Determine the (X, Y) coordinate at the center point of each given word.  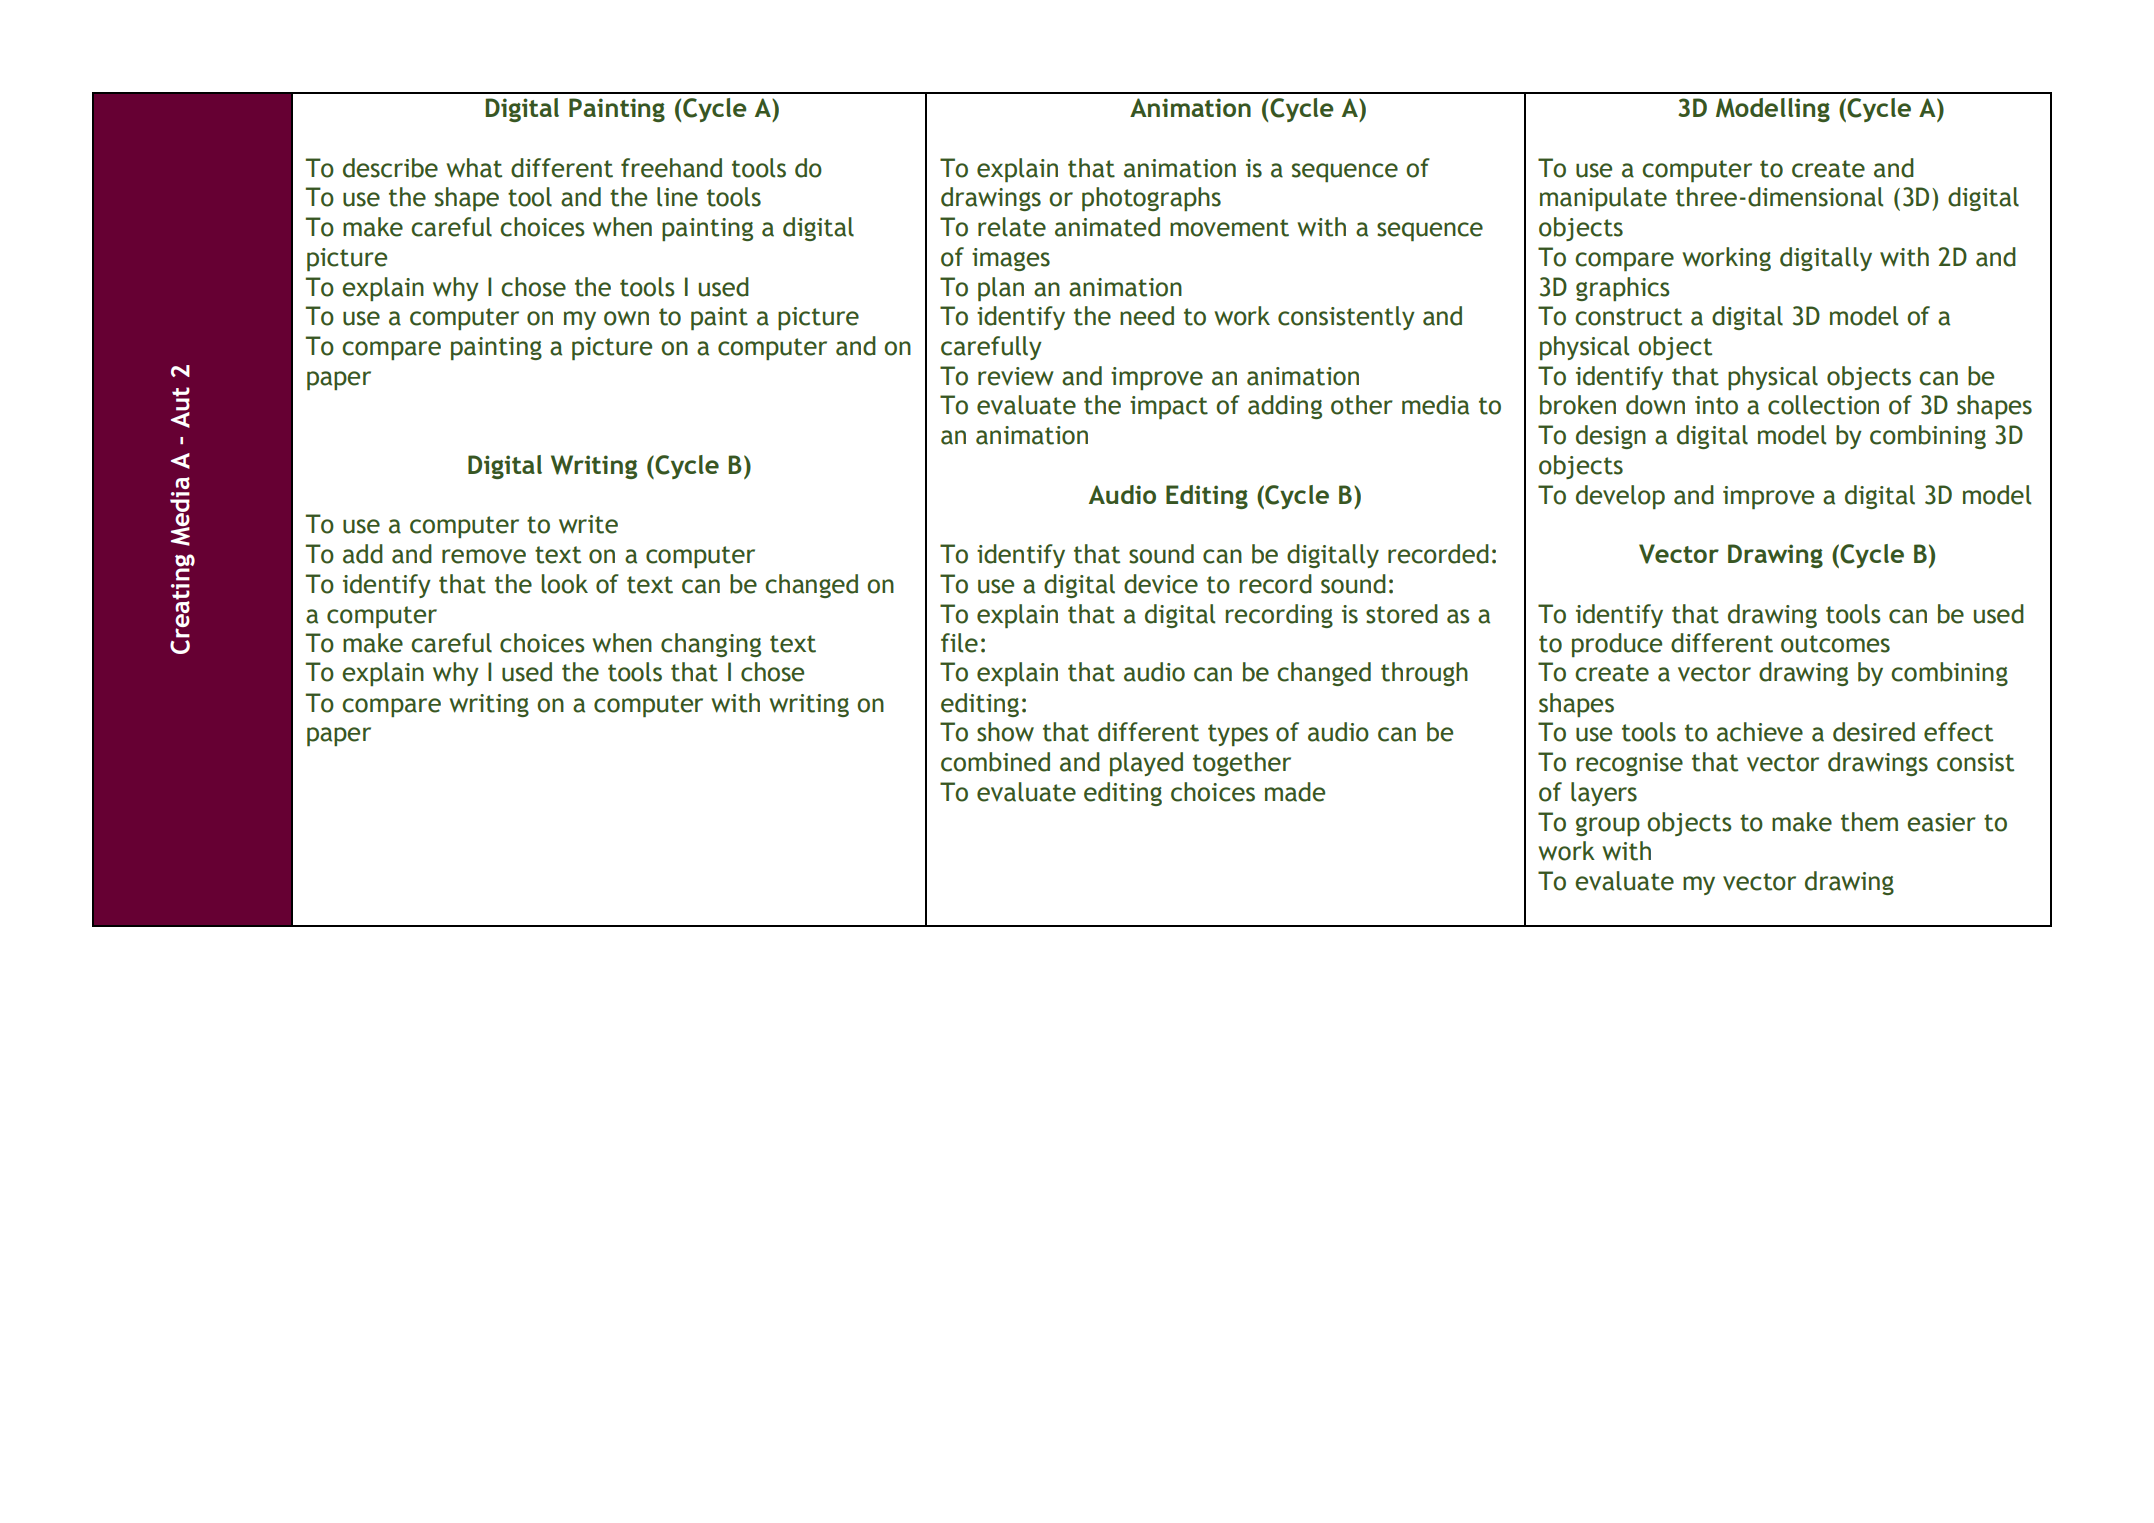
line (677, 197)
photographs (1151, 199)
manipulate (1603, 199)
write (588, 524)
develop (1620, 497)
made (1295, 792)
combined (995, 762)
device (1161, 584)
